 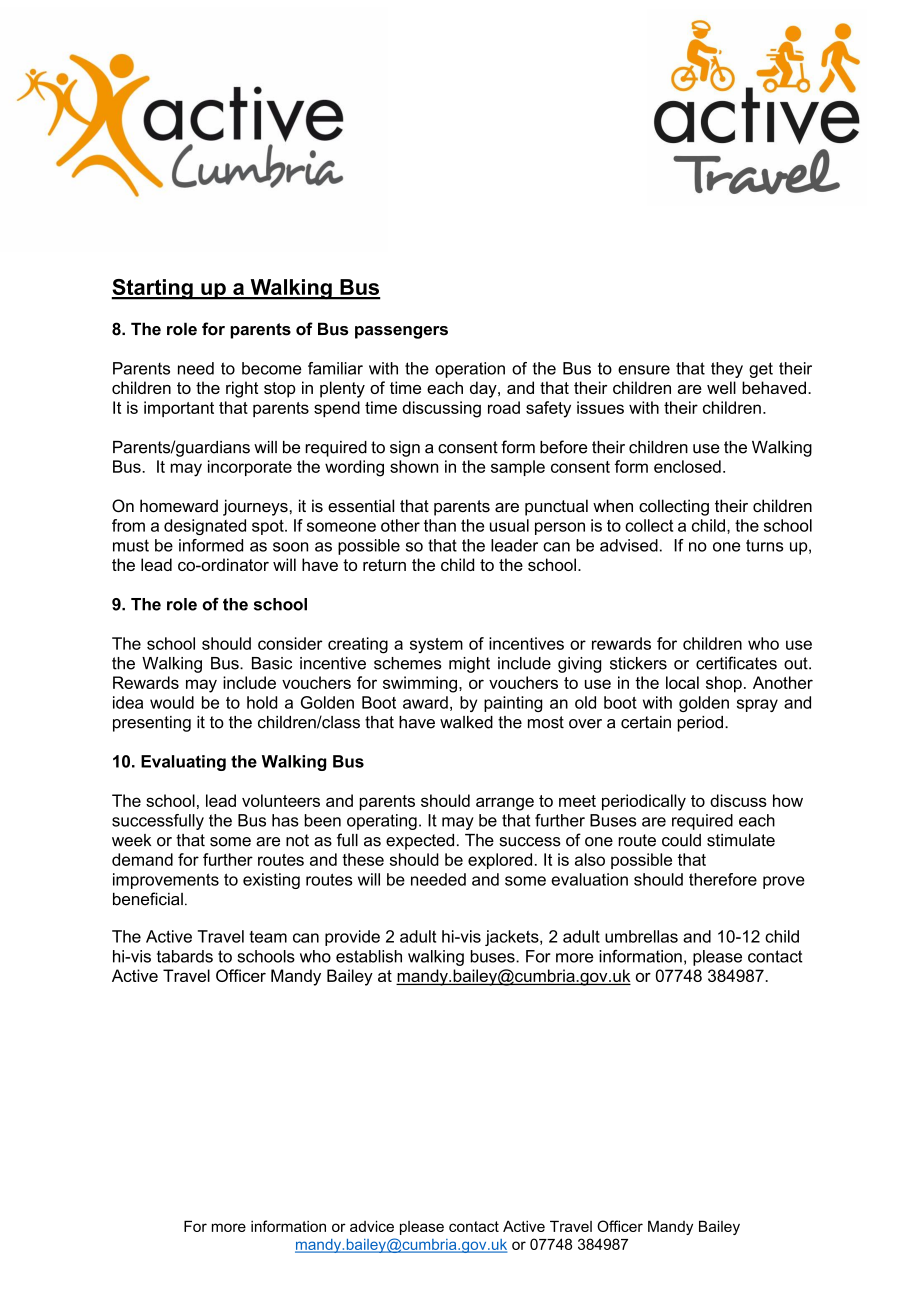 I want to click on homeward, so click(x=179, y=505).
